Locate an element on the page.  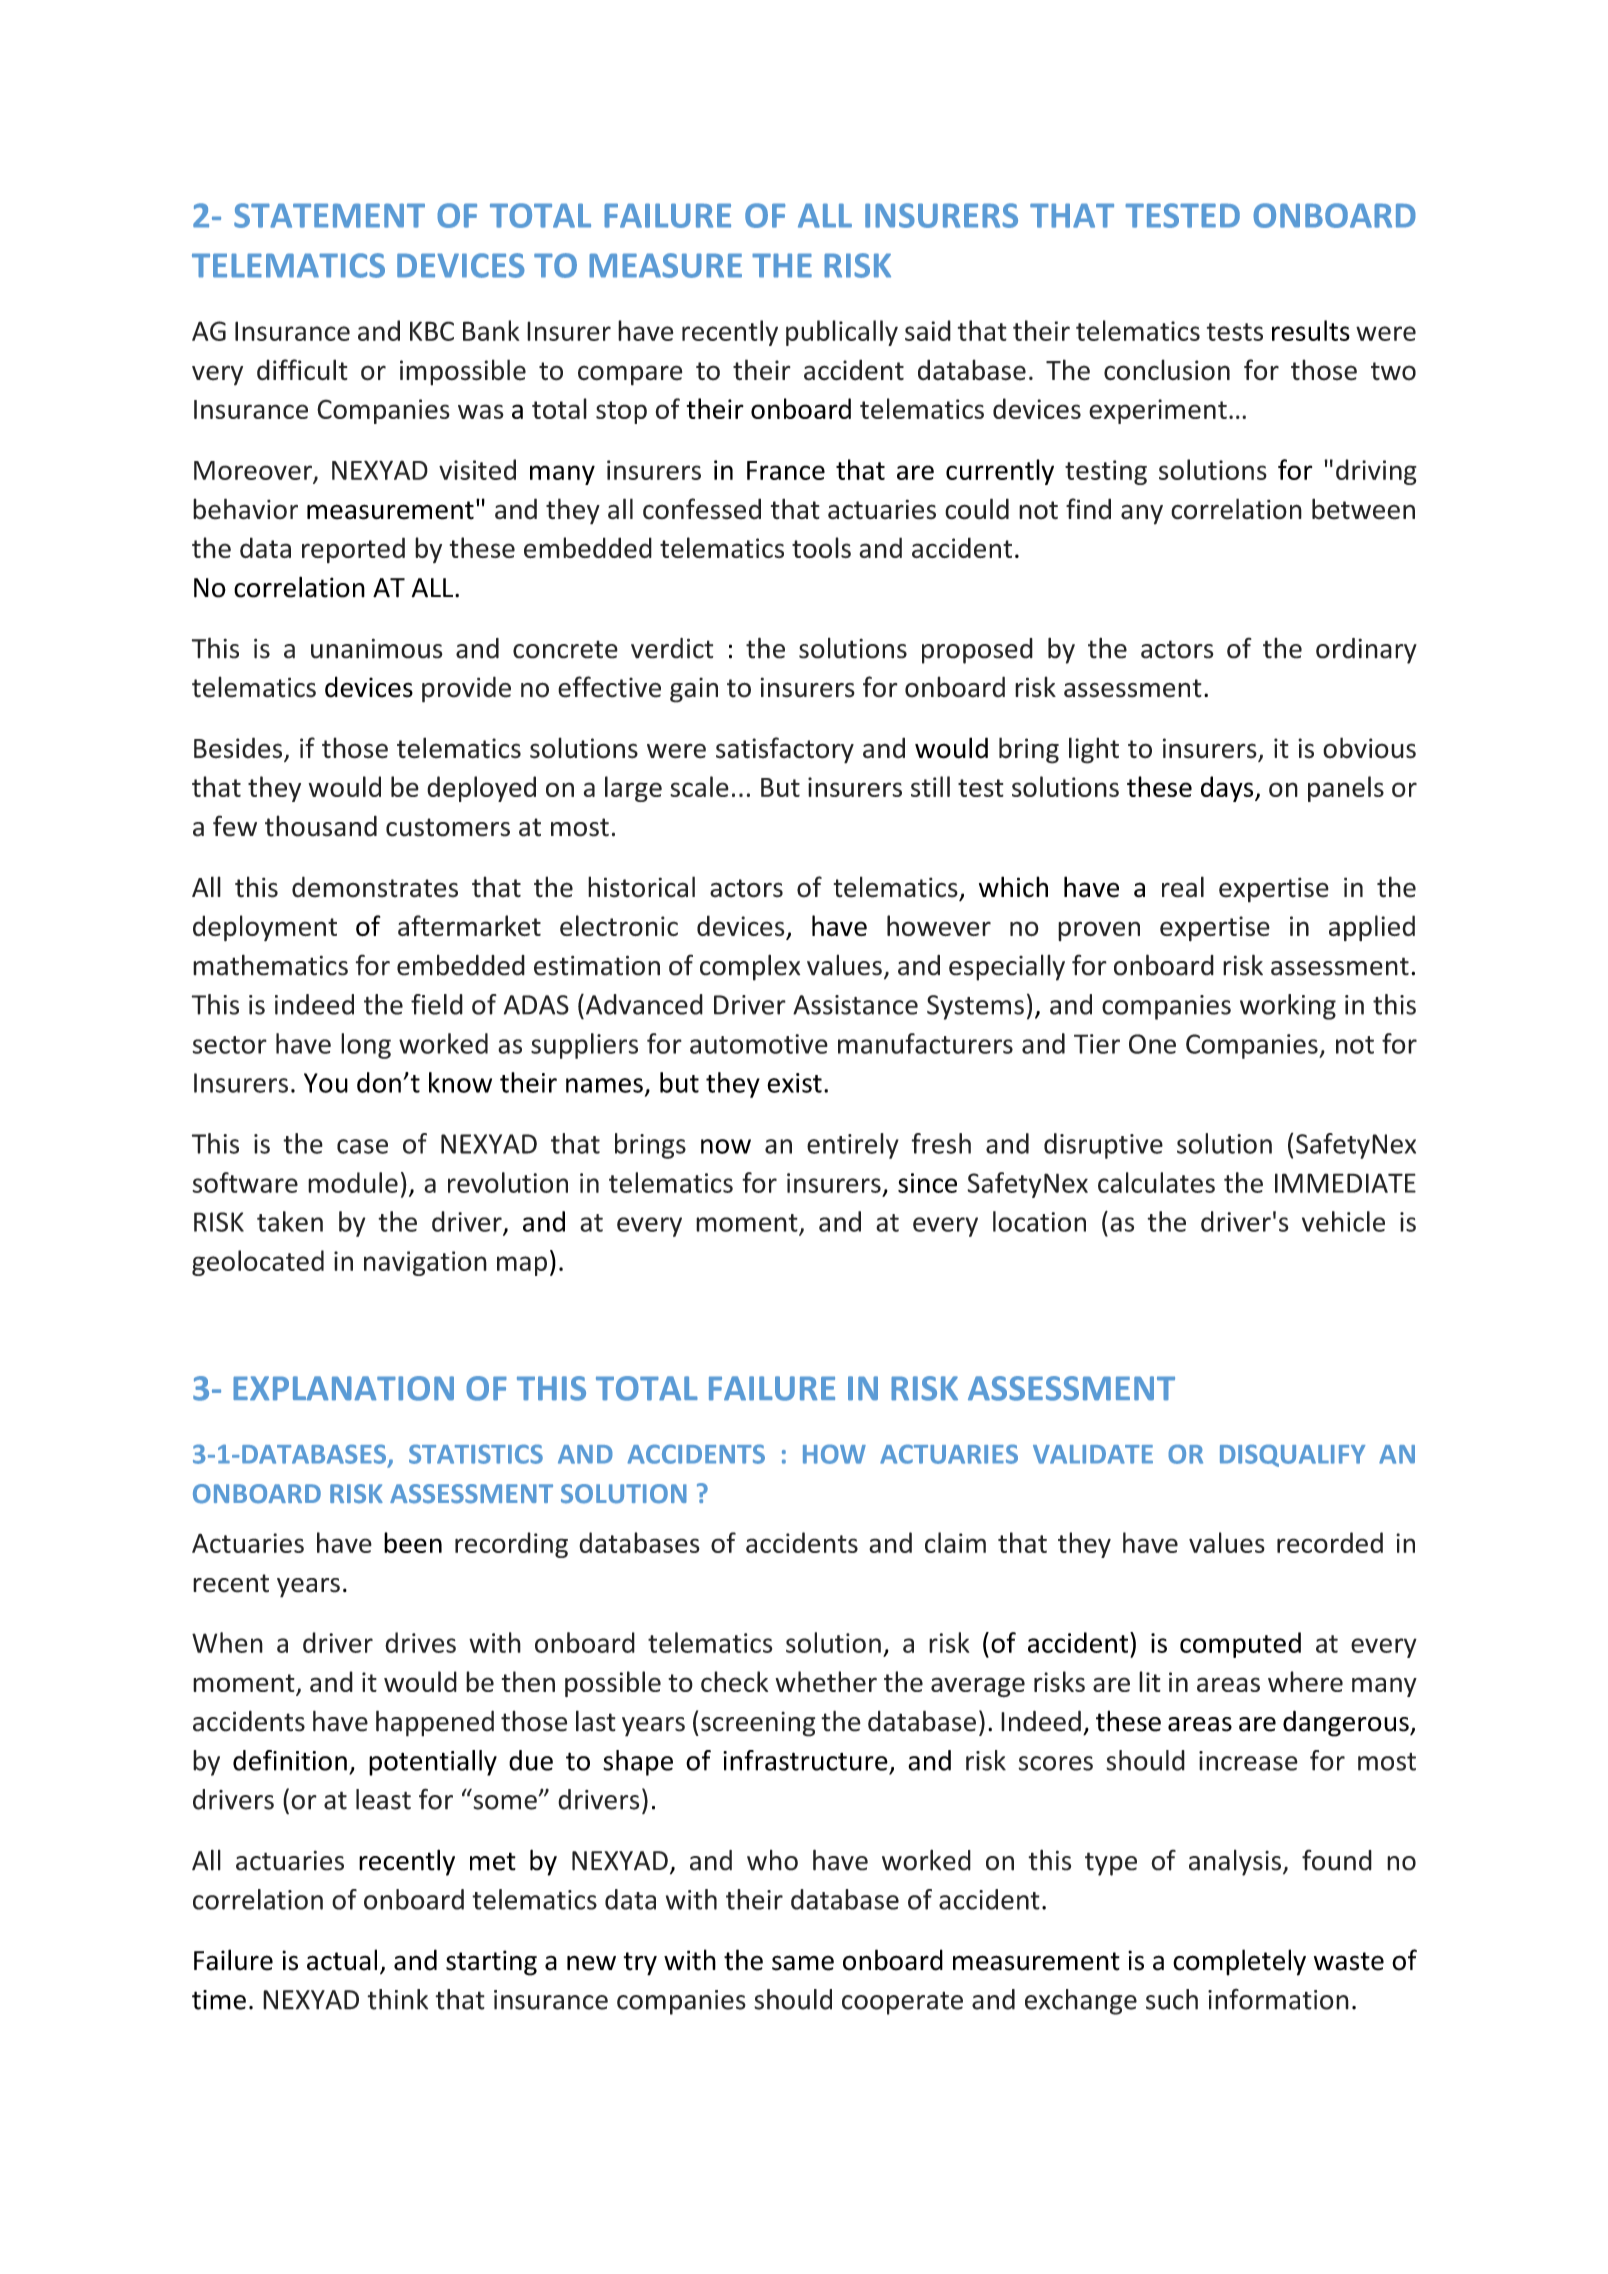
module is located at coordinates (353, 1182).
